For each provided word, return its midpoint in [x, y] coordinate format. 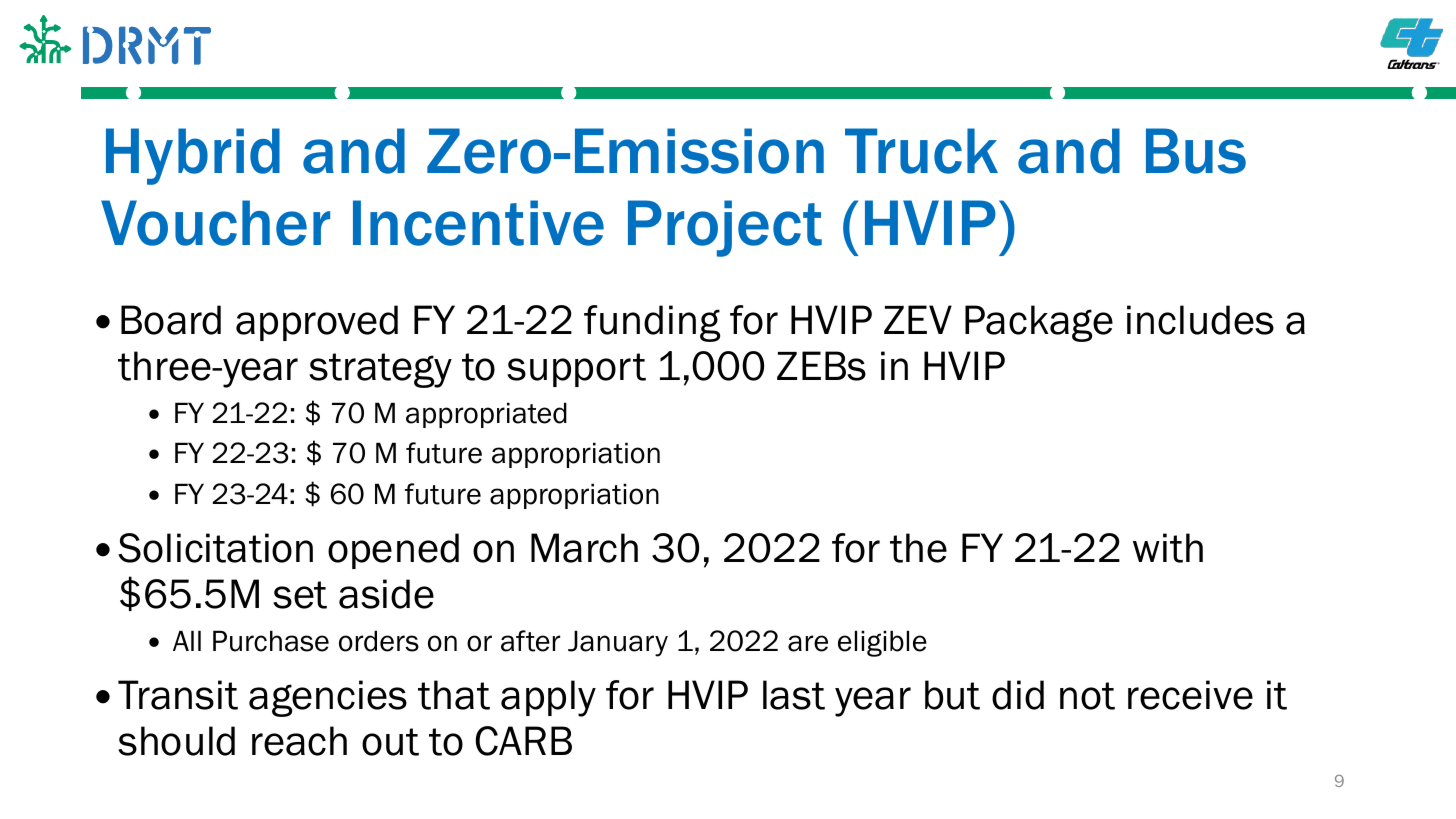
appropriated [486, 415]
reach [299, 741]
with [1168, 548]
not [1087, 696]
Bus [1196, 151]
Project [725, 228]
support [576, 370]
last [794, 695]
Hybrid [193, 156]
